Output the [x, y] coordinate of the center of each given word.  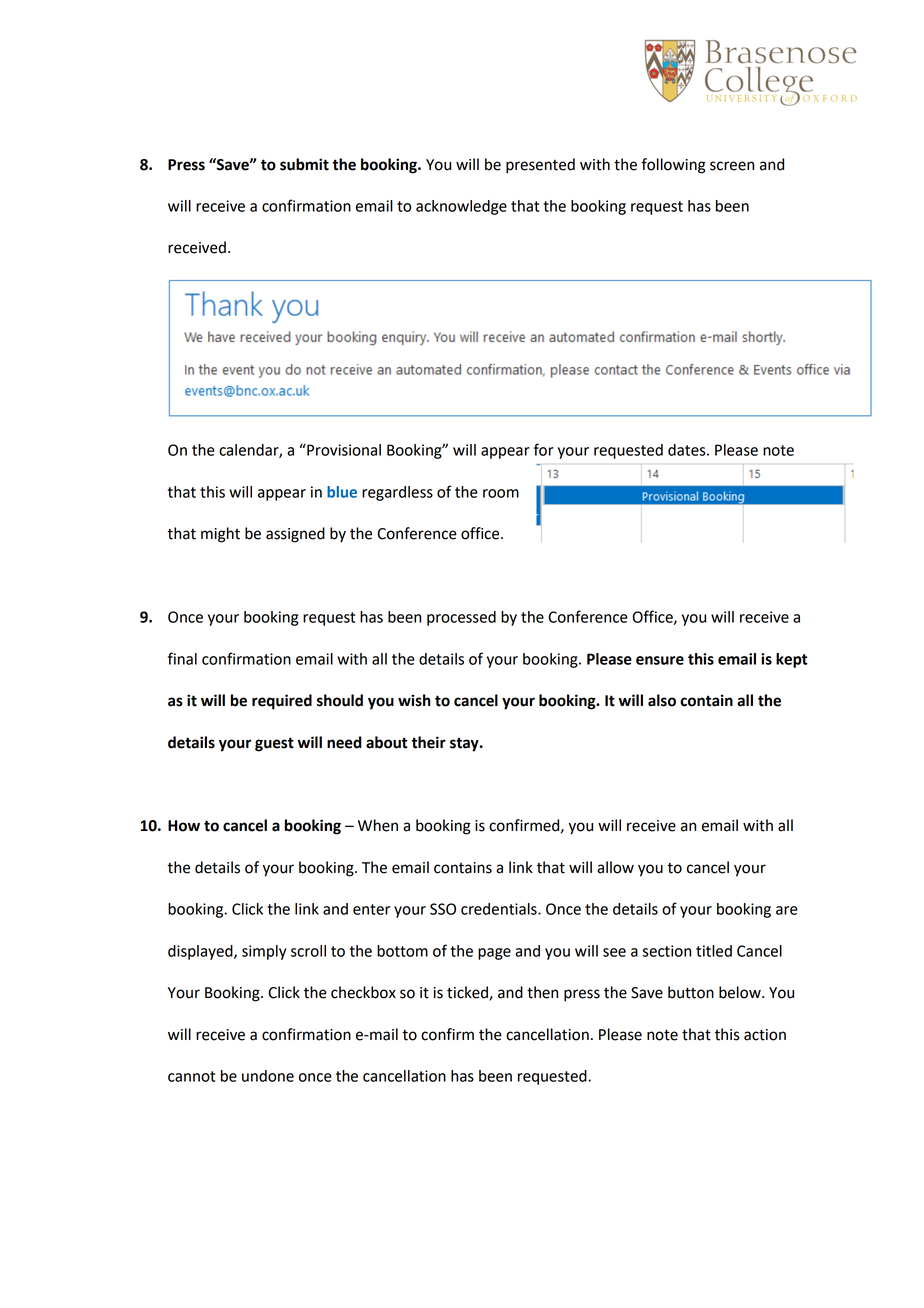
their [429, 742]
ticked [468, 993]
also [662, 700]
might [220, 535]
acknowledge [461, 207]
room [501, 493]
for [544, 449]
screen [732, 166]
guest [274, 744]
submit [304, 164]
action [765, 1035]
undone [268, 1076]
